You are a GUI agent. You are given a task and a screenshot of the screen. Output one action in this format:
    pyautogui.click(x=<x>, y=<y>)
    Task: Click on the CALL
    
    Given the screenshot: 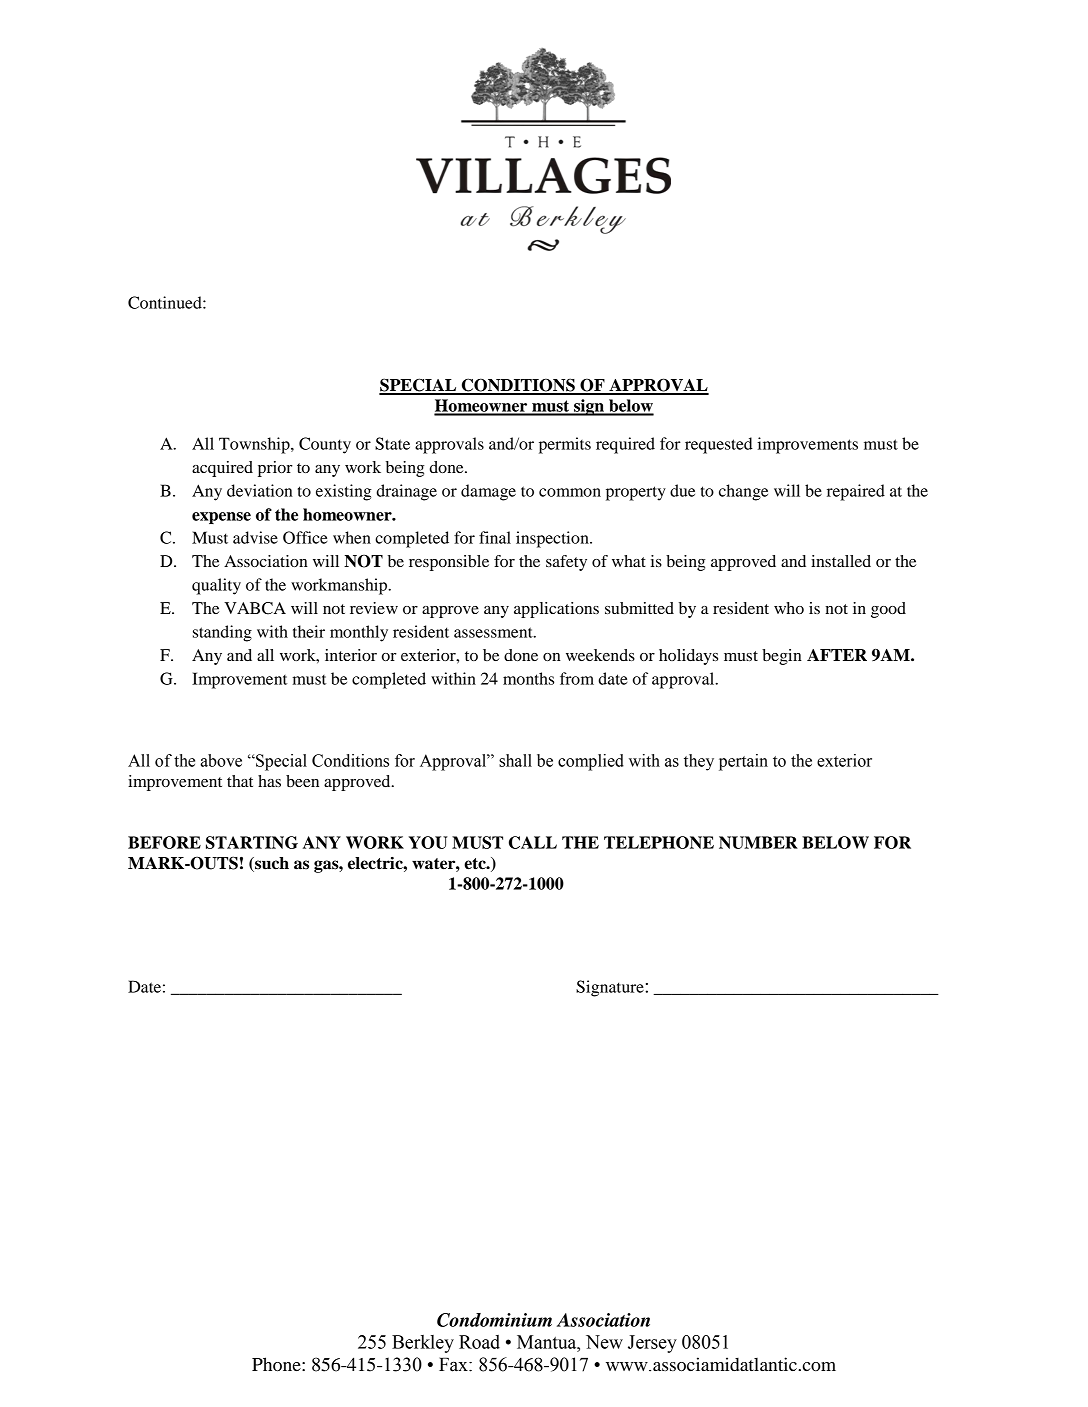 What is the action you would take?
    pyautogui.click(x=533, y=842)
